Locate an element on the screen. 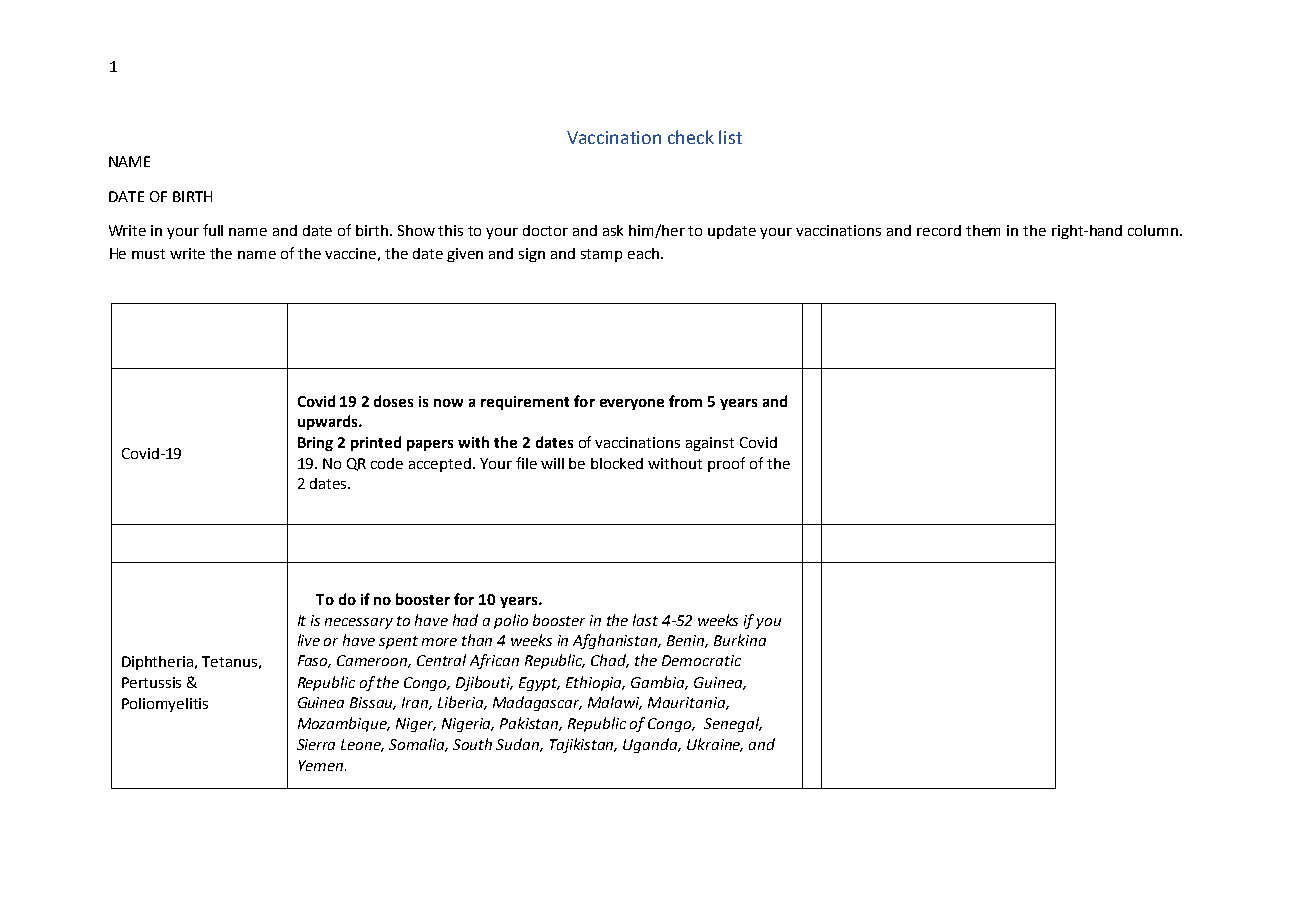 The width and height of the screenshot is (1308, 924). proof is located at coordinates (726, 464).
